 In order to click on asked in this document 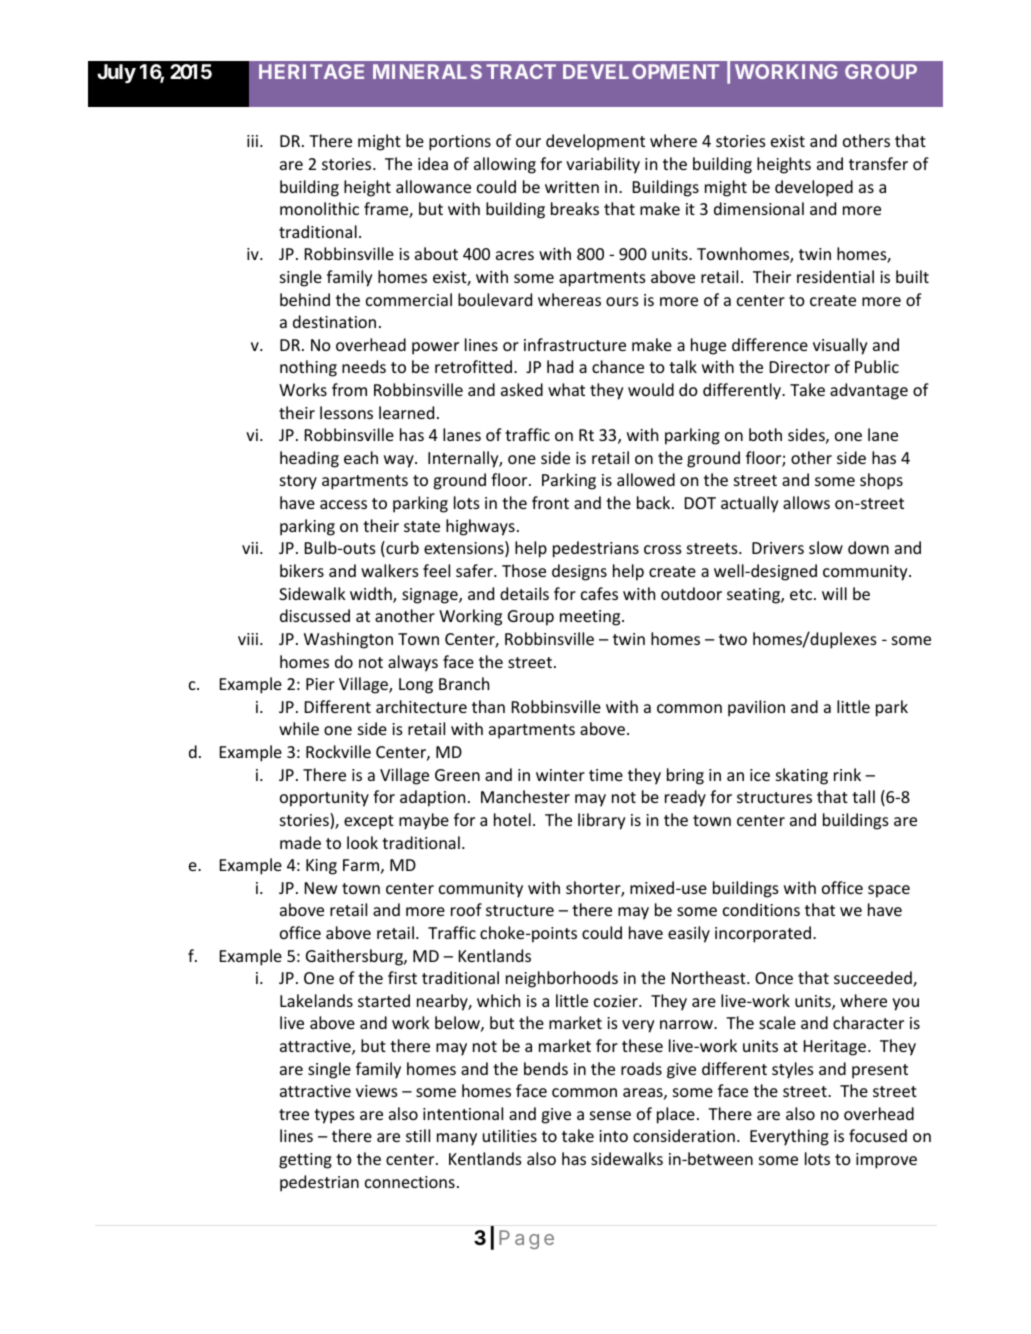, I will do `click(522, 389)`.
